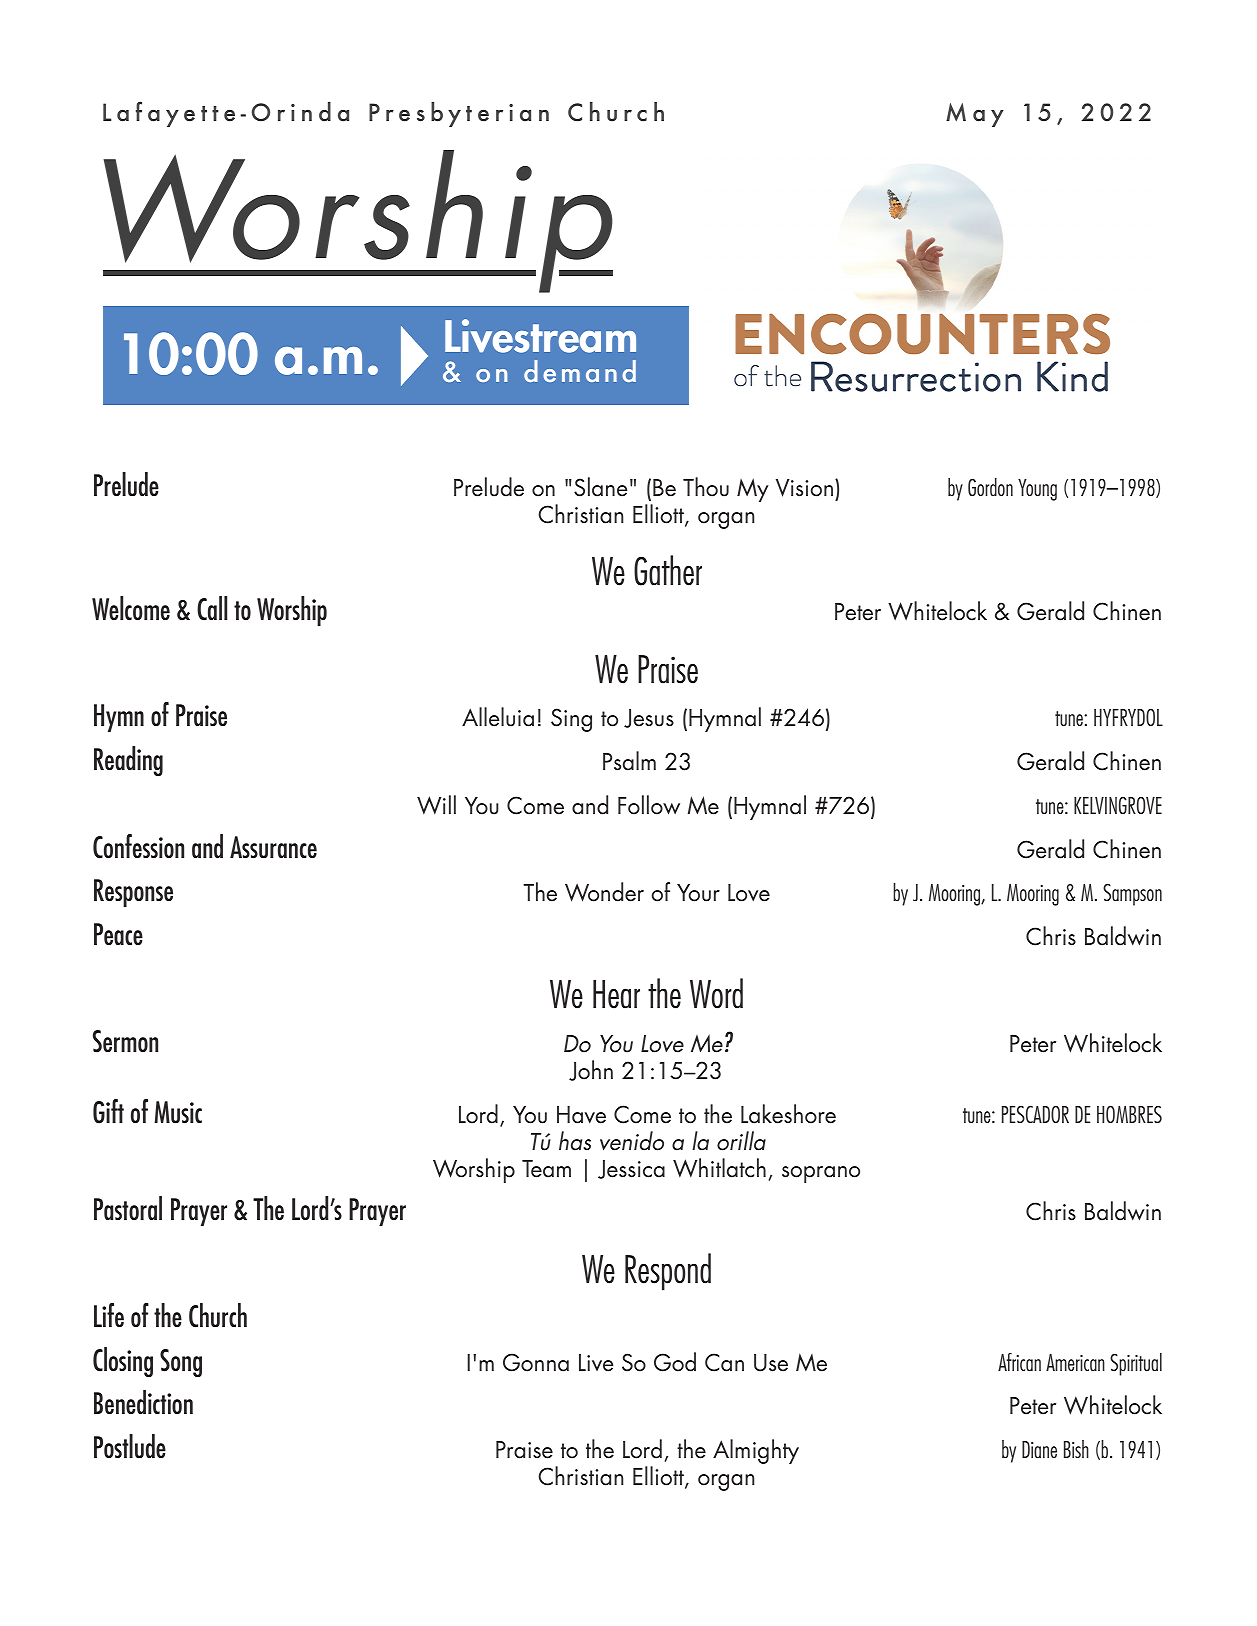  I want to click on Call, so click(212, 608).
